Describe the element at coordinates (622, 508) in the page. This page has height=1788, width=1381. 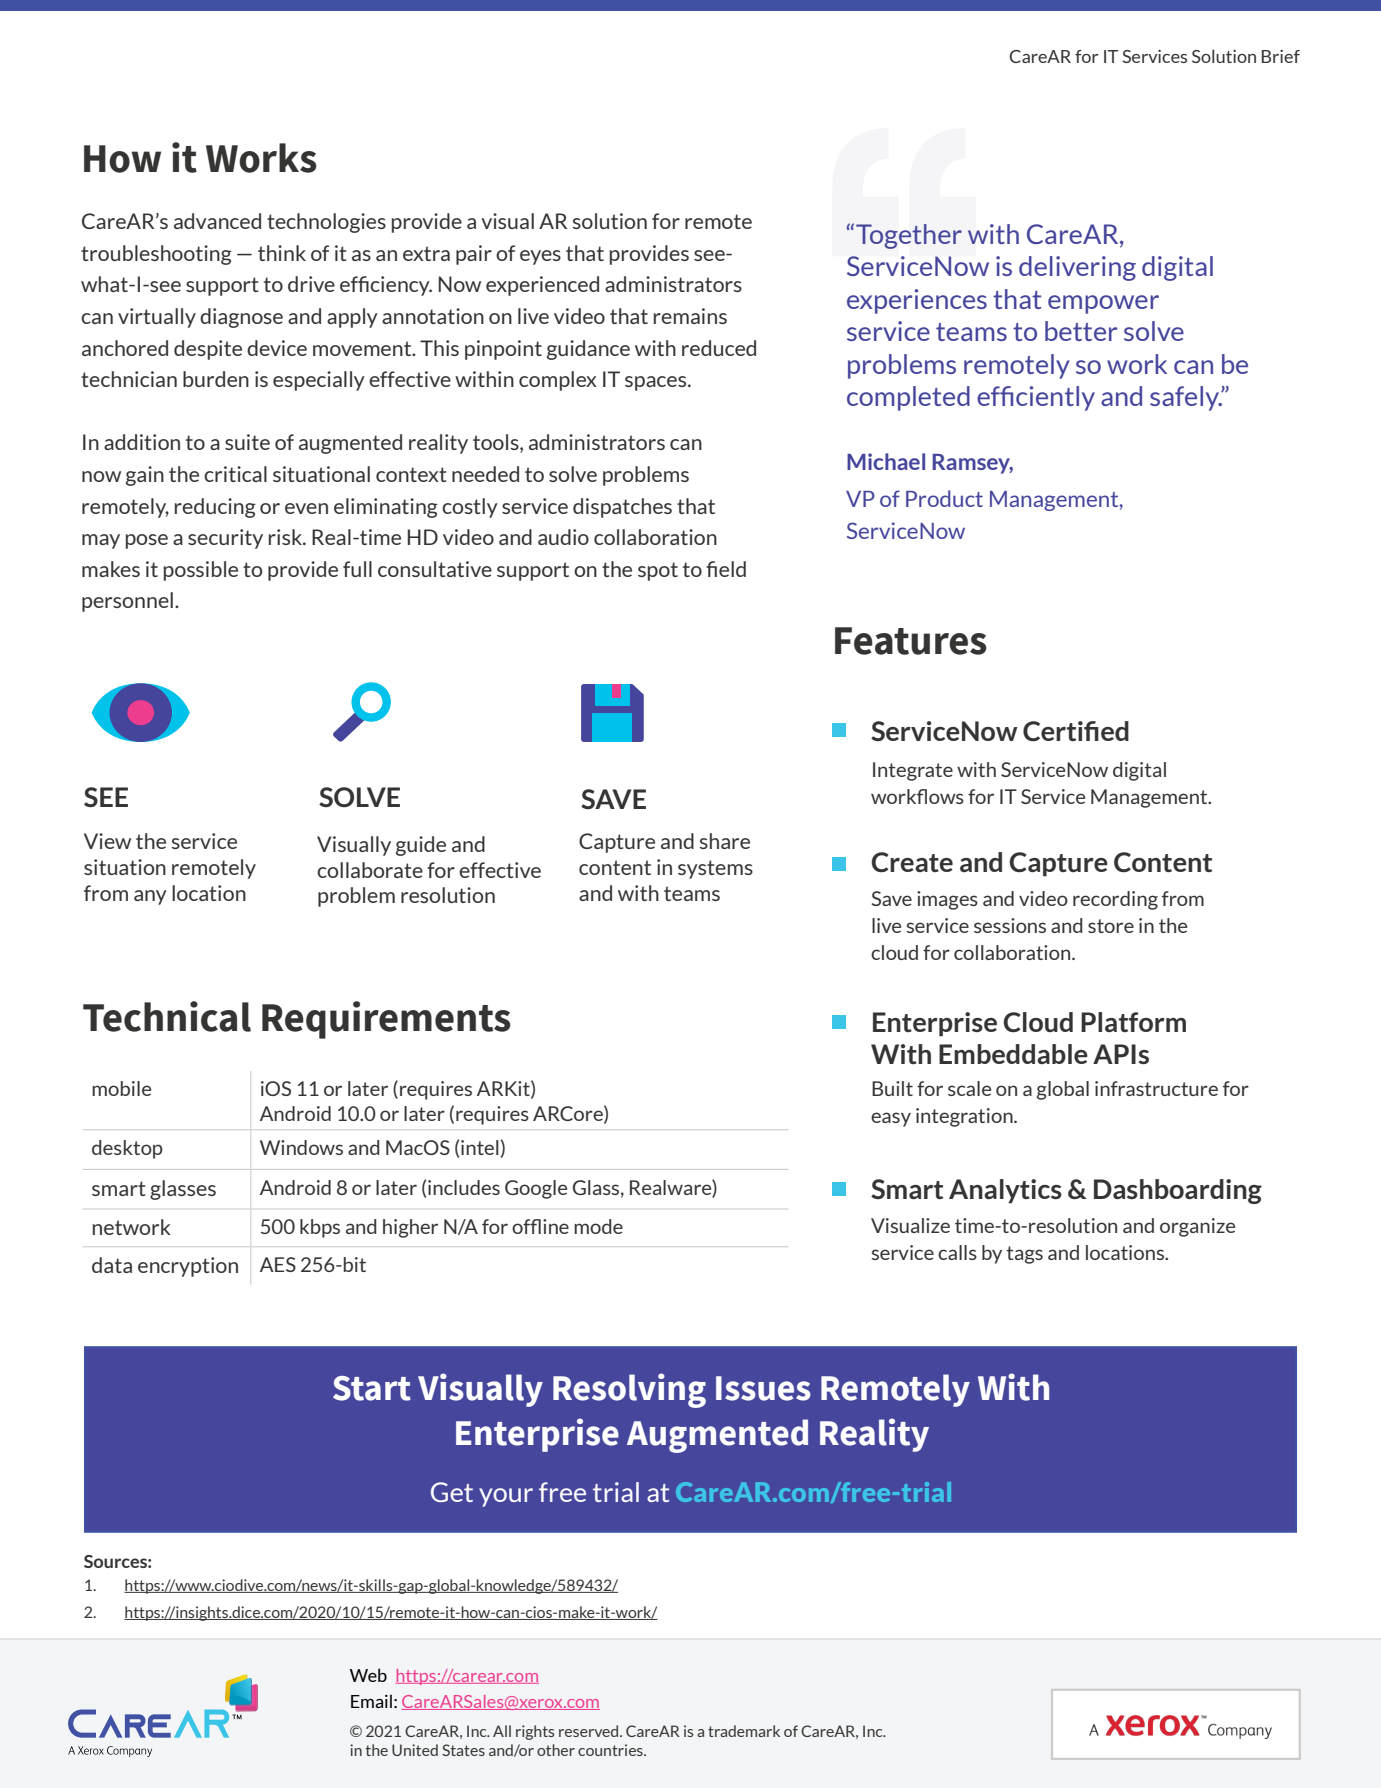
I see `dispatches` at that location.
